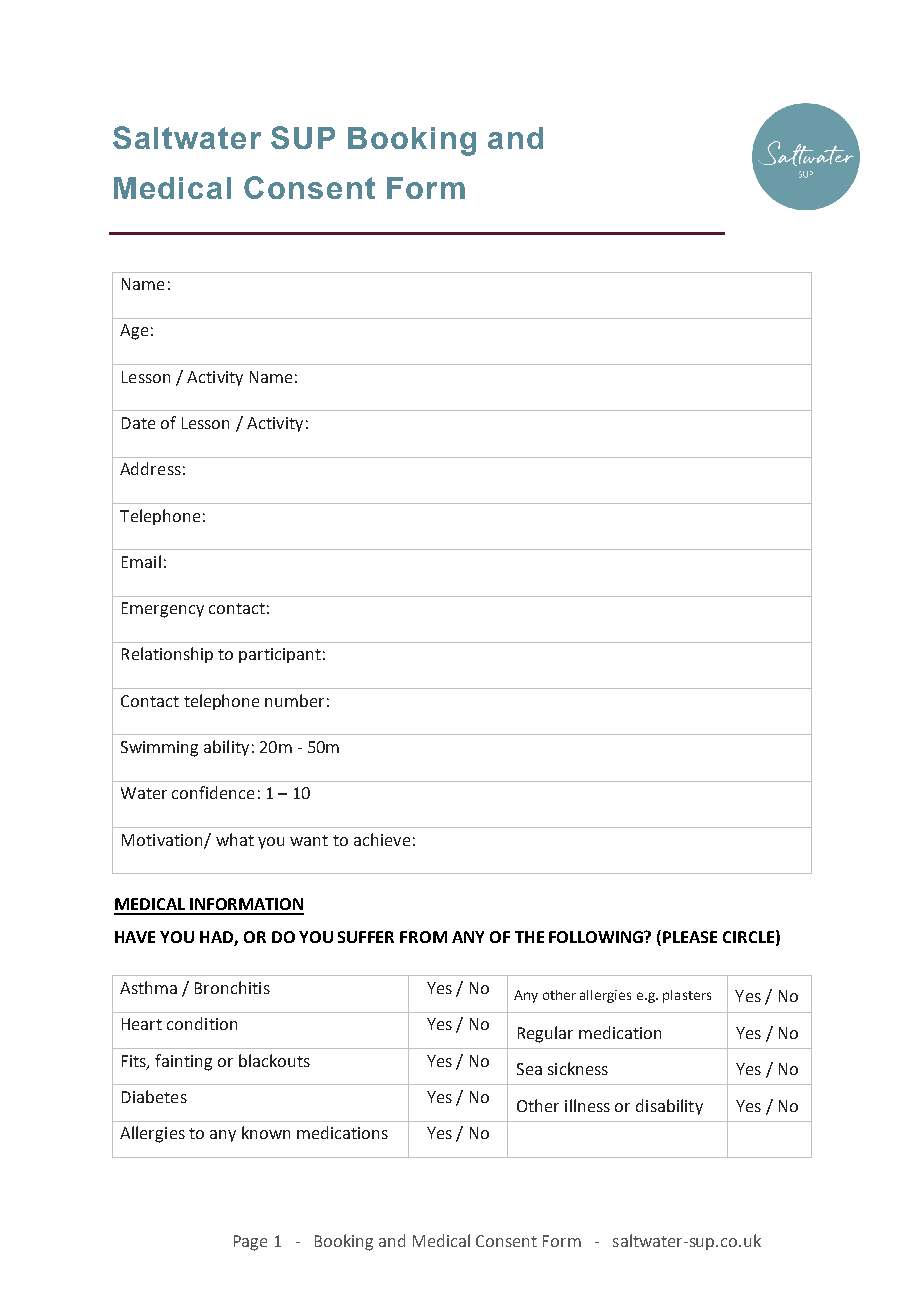 This image has width=924, height=1308. I want to click on sickness, so click(578, 1068).
